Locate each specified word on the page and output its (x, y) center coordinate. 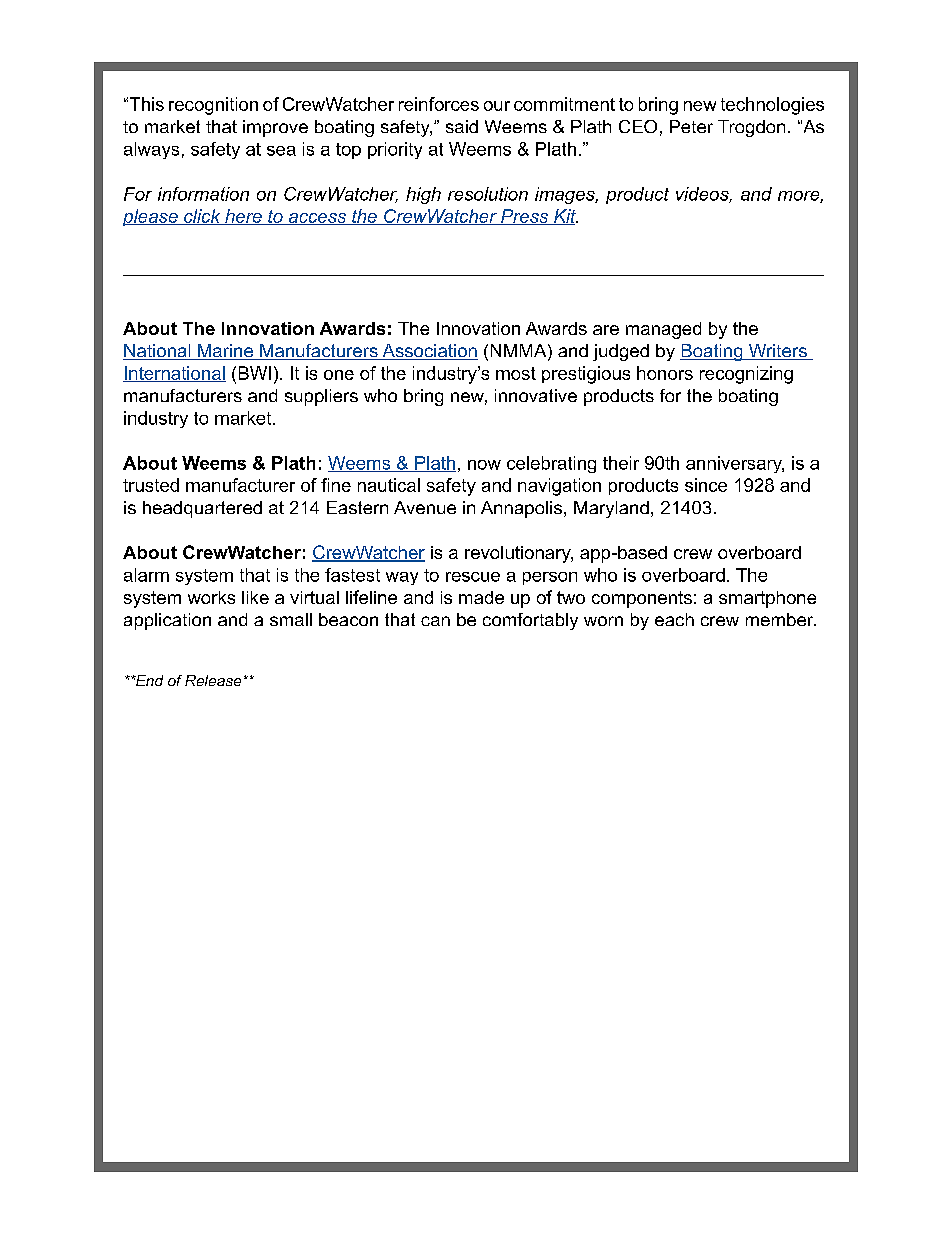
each (674, 619)
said (462, 126)
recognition (213, 106)
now (484, 465)
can (435, 621)
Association (429, 352)
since (706, 485)
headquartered (202, 509)
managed (663, 330)
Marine (225, 352)
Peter (691, 126)
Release (213, 680)
